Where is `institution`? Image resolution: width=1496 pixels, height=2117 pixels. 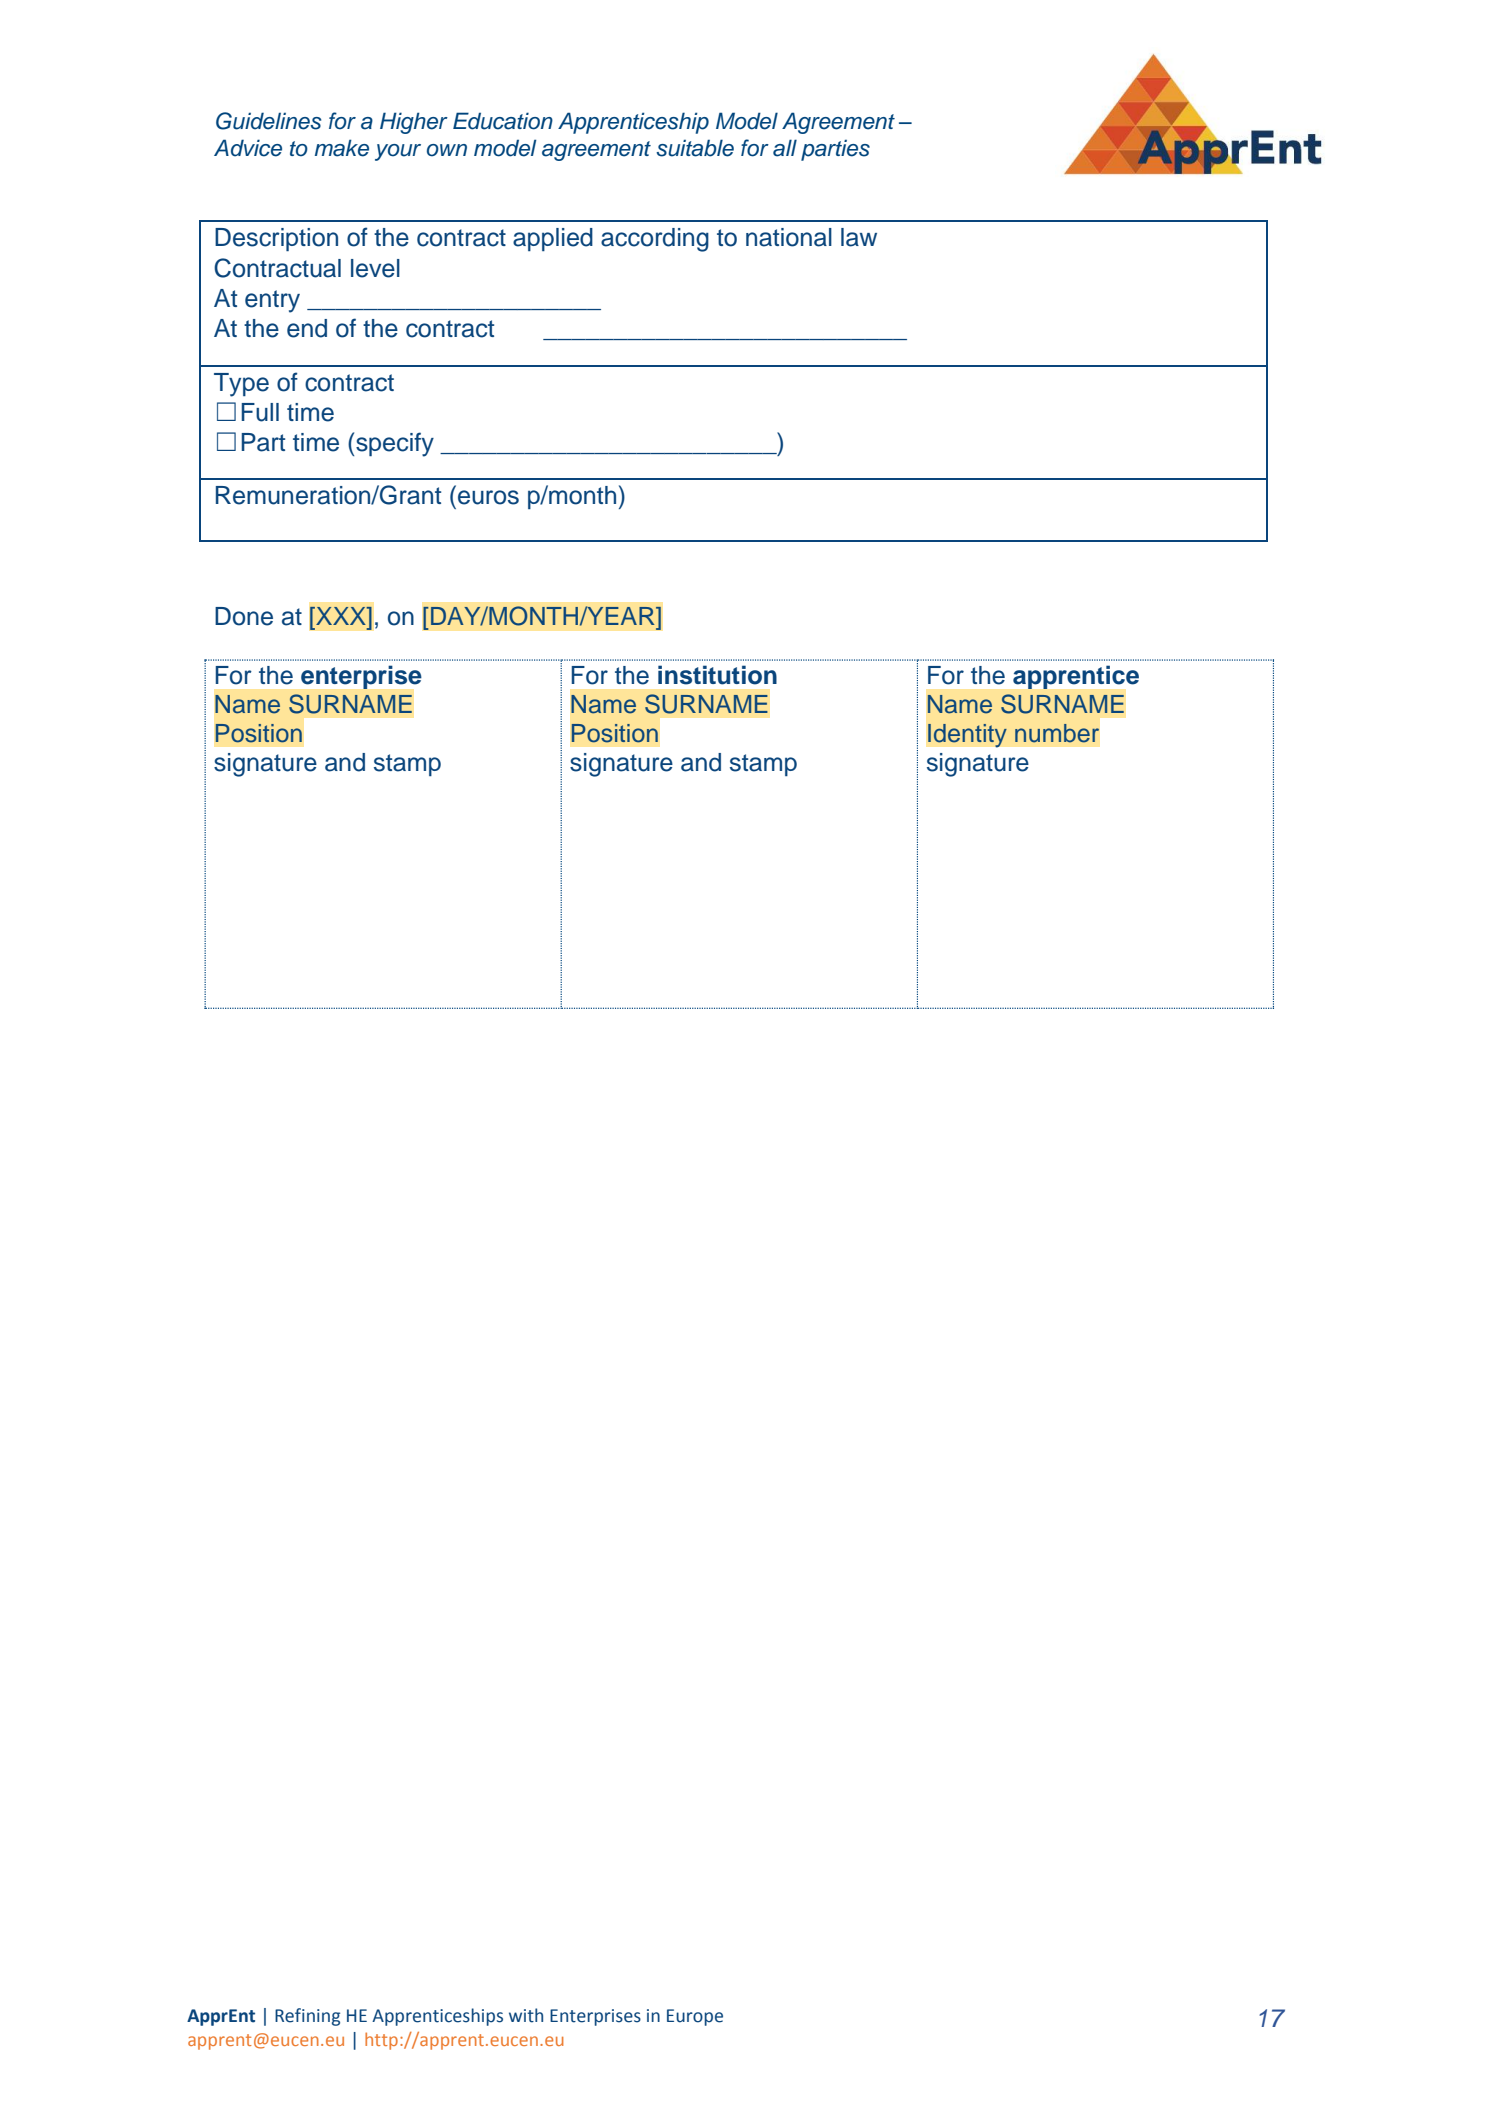 institution is located at coordinates (717, 675).
